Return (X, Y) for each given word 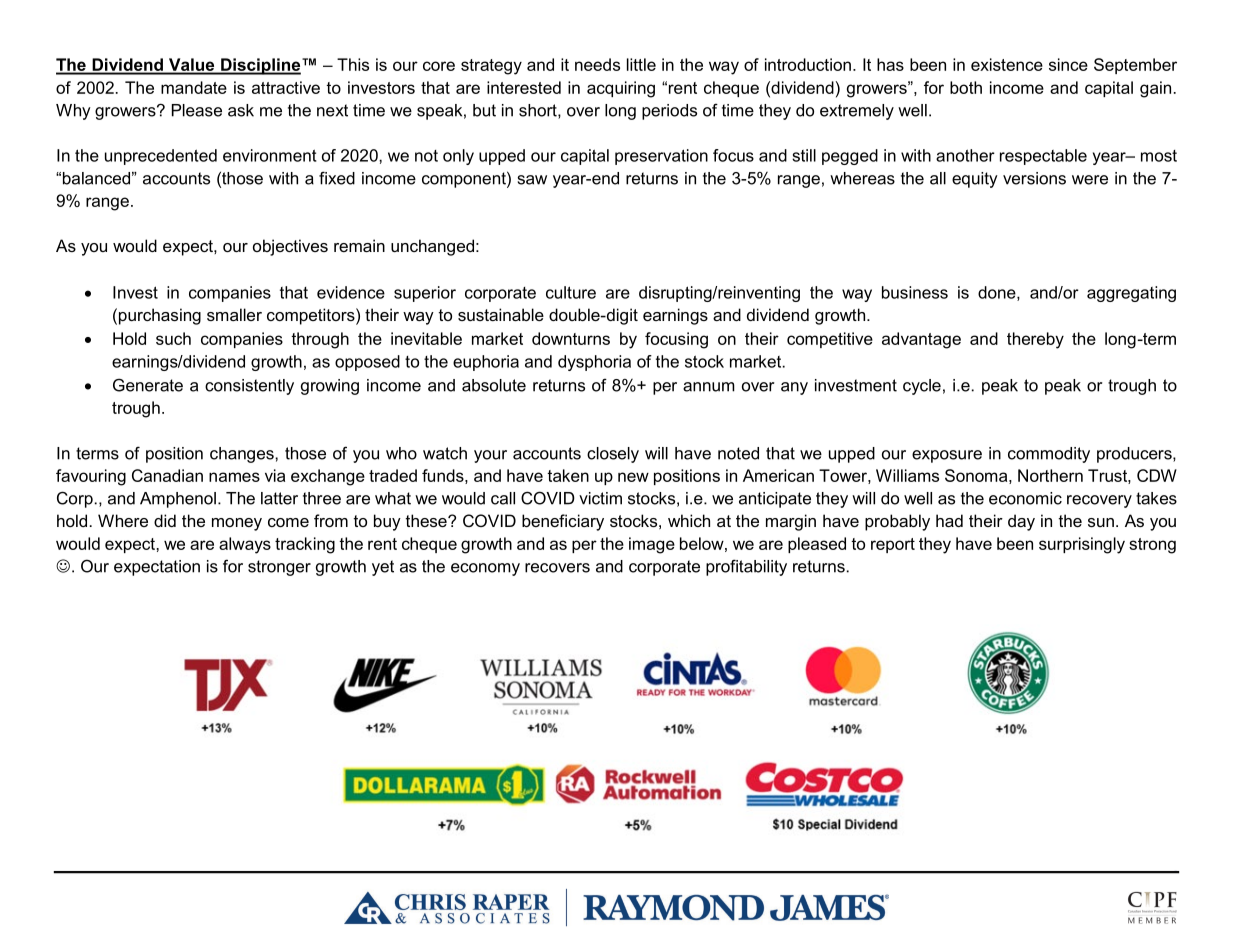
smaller (234, 314)
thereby (1035, 340)
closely (613, 455)
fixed (337, 178)
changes (243, 455)
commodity (1049, 455)
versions (1034, 178)
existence (1007, 64)
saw (532, 180)
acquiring (621, 89)
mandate (194, 87)
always (245, 545)
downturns (571, 338)
